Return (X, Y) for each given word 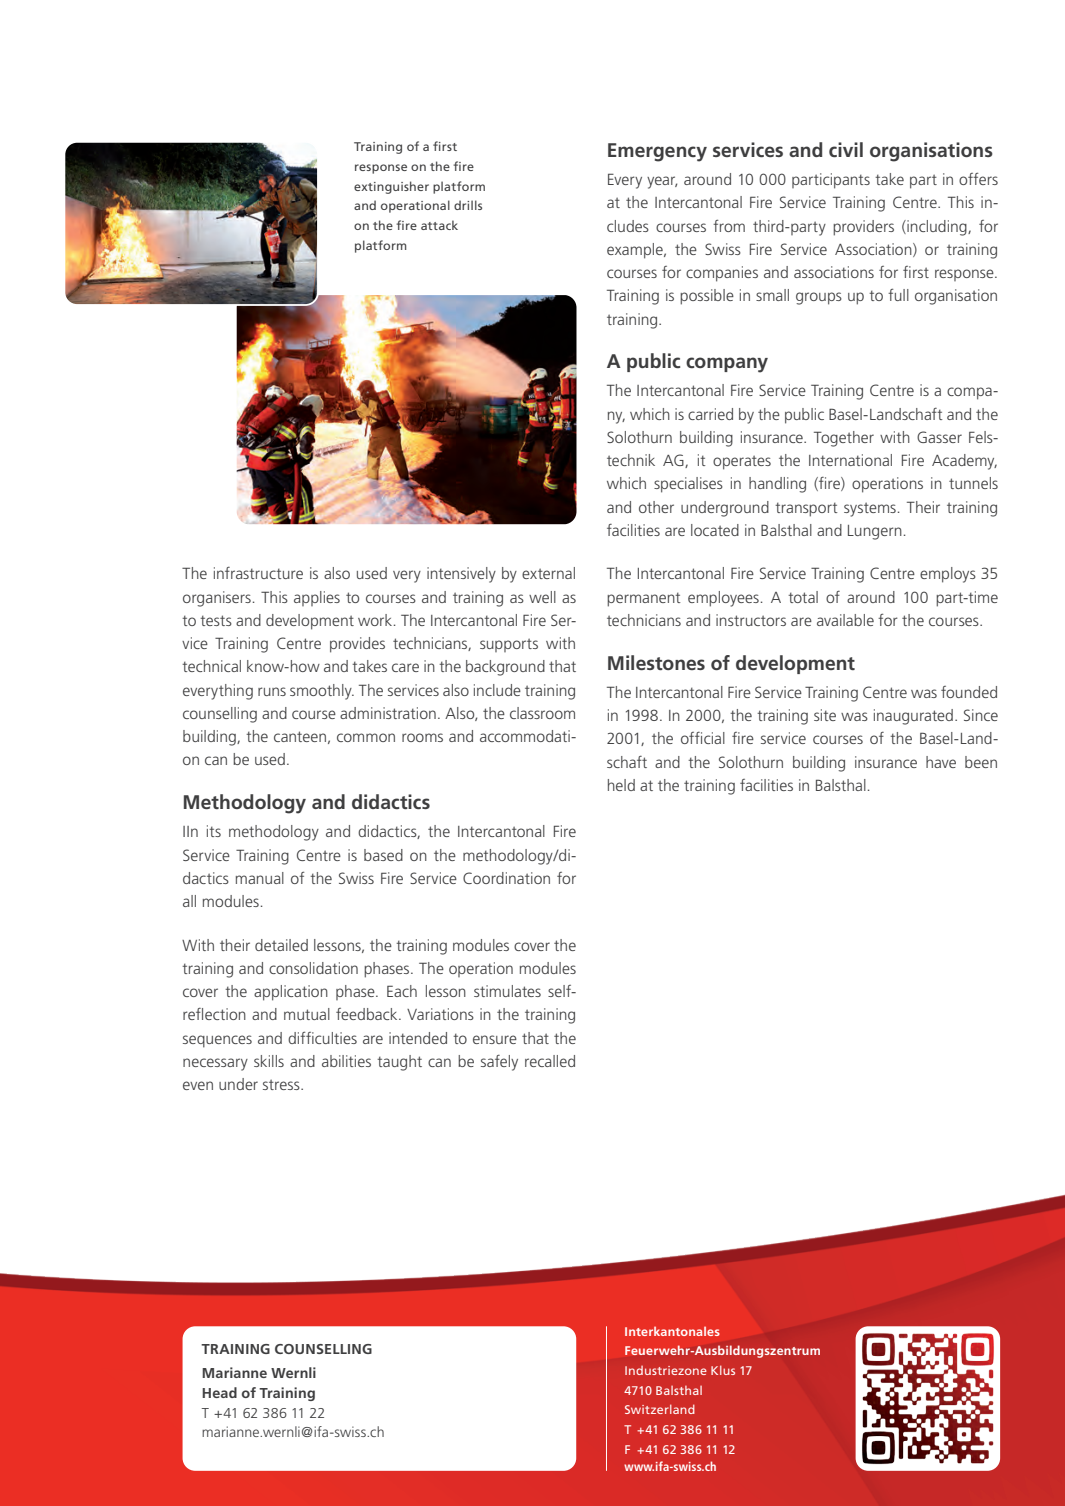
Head (219, 1392)
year (662, 182)
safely (499, 1063)
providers (863, 228)
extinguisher (391, 187)
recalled (550, 1061)
